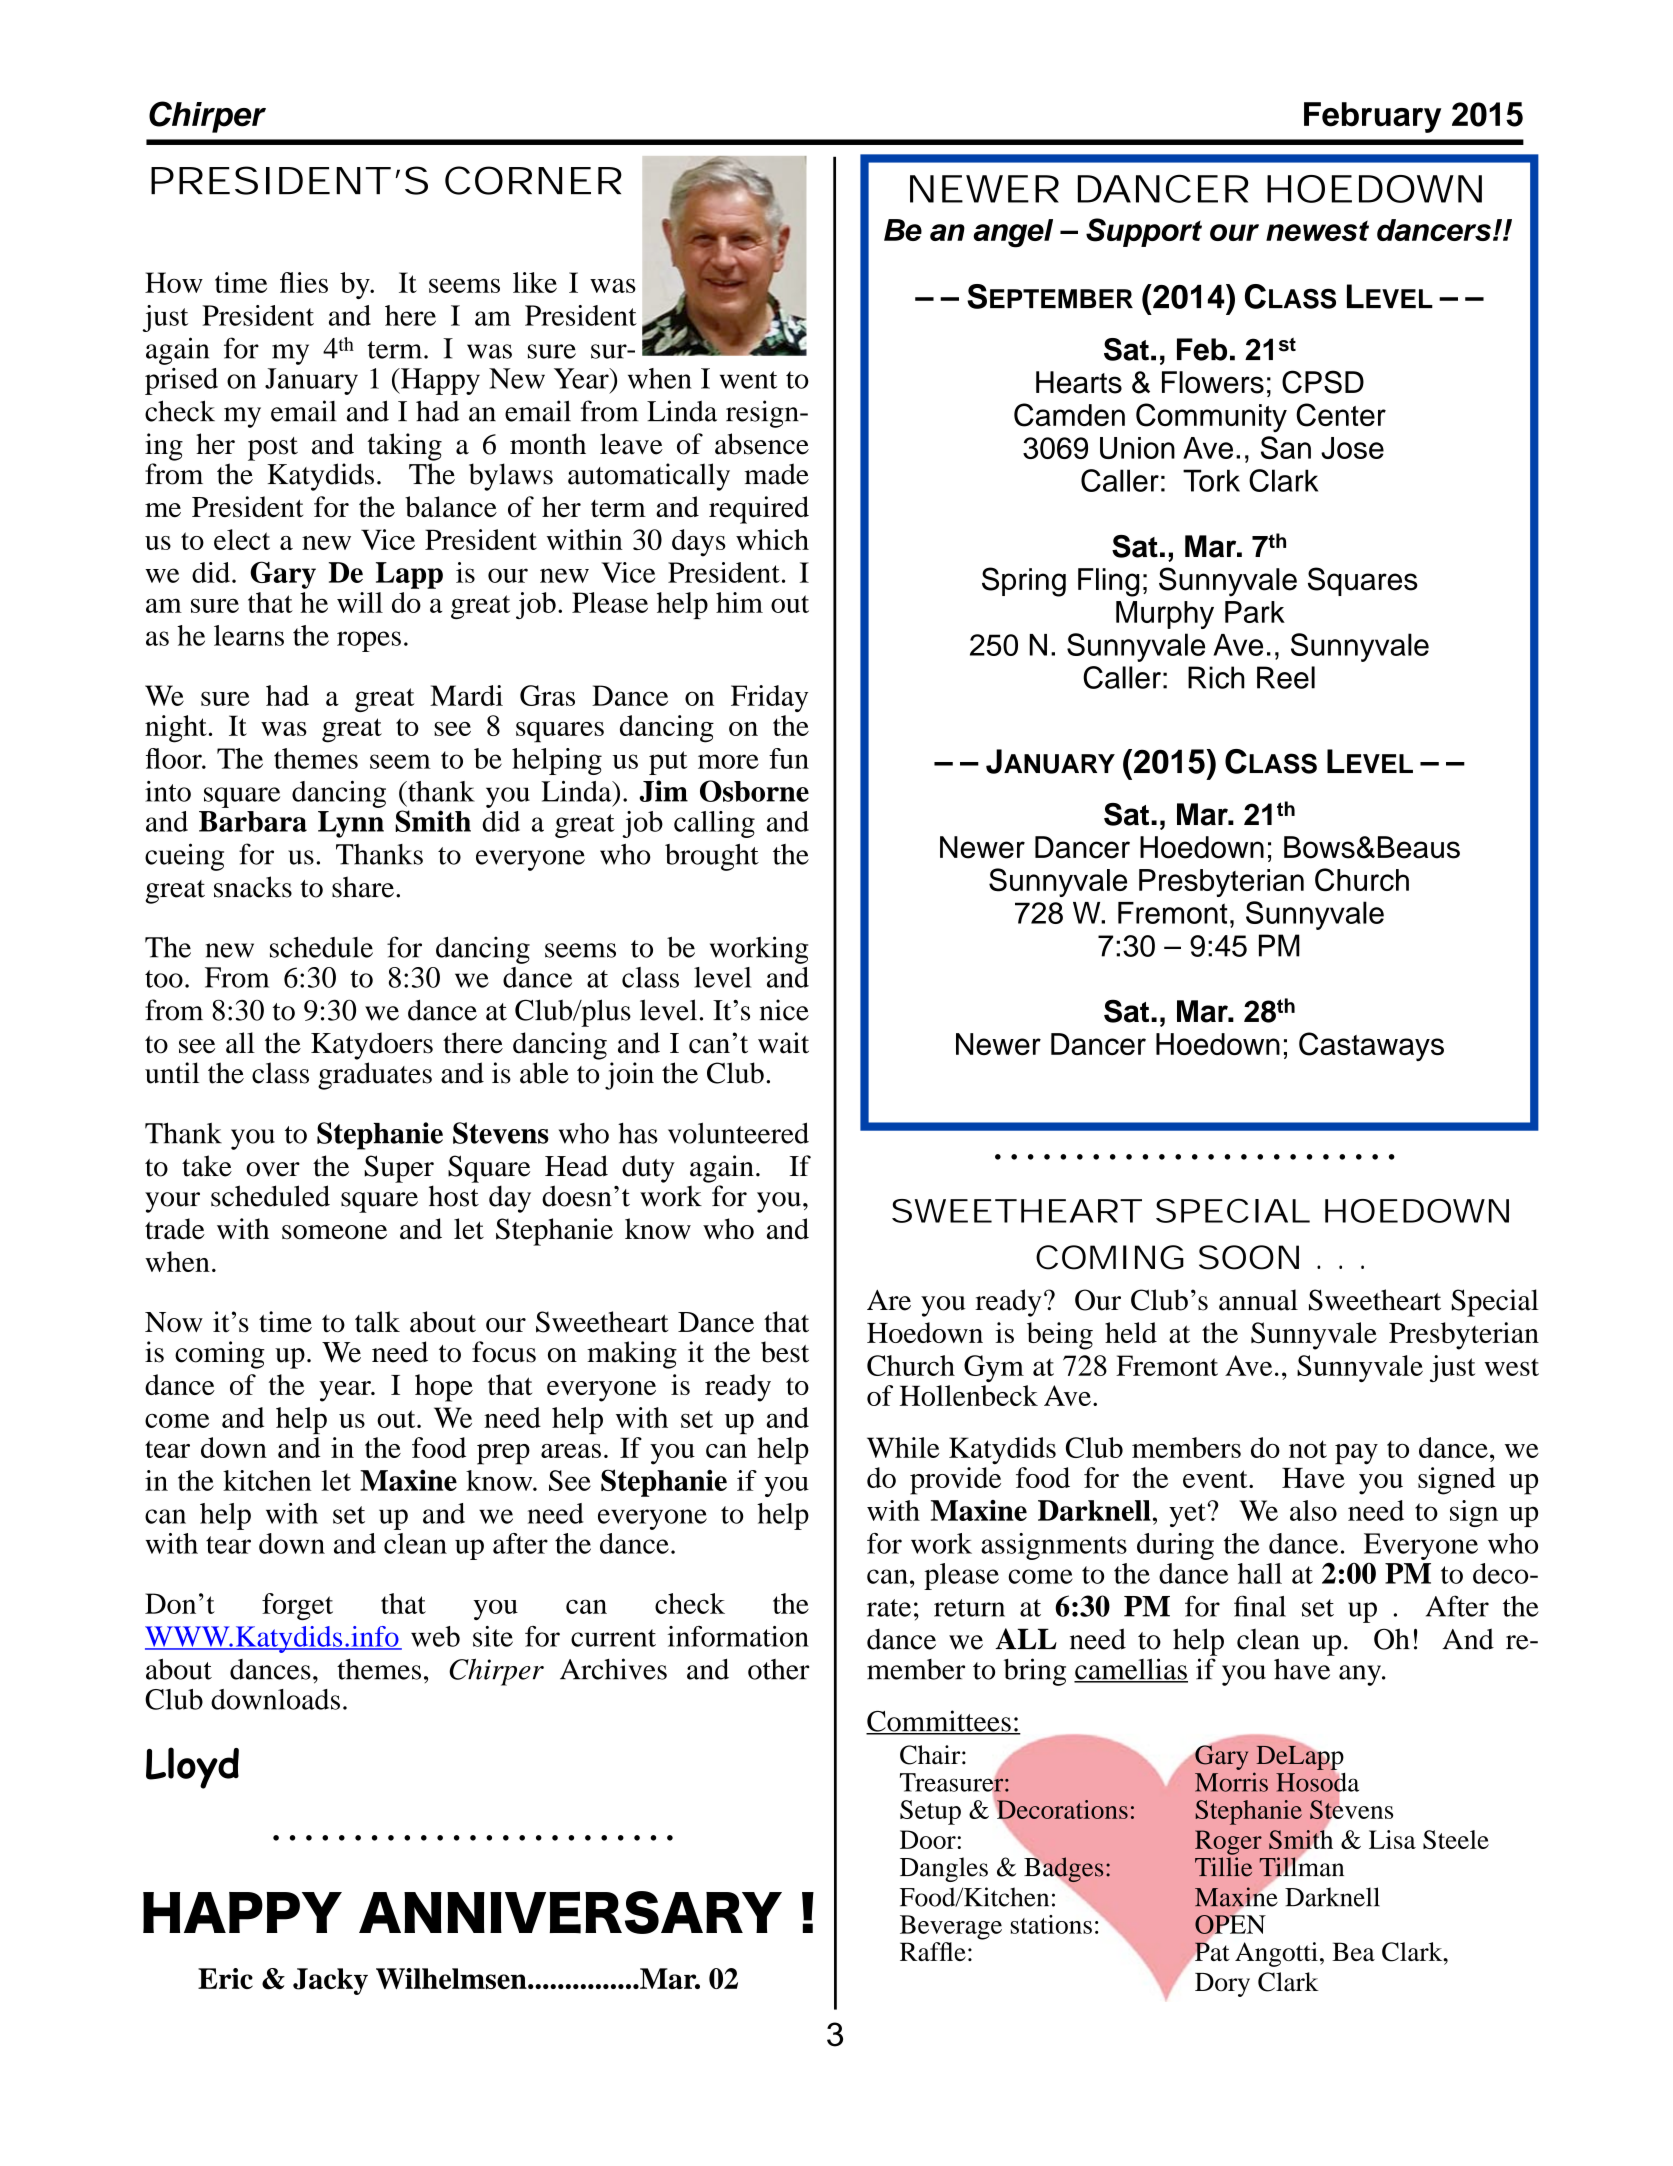  I want to click on angel, so click(1013, 233).
